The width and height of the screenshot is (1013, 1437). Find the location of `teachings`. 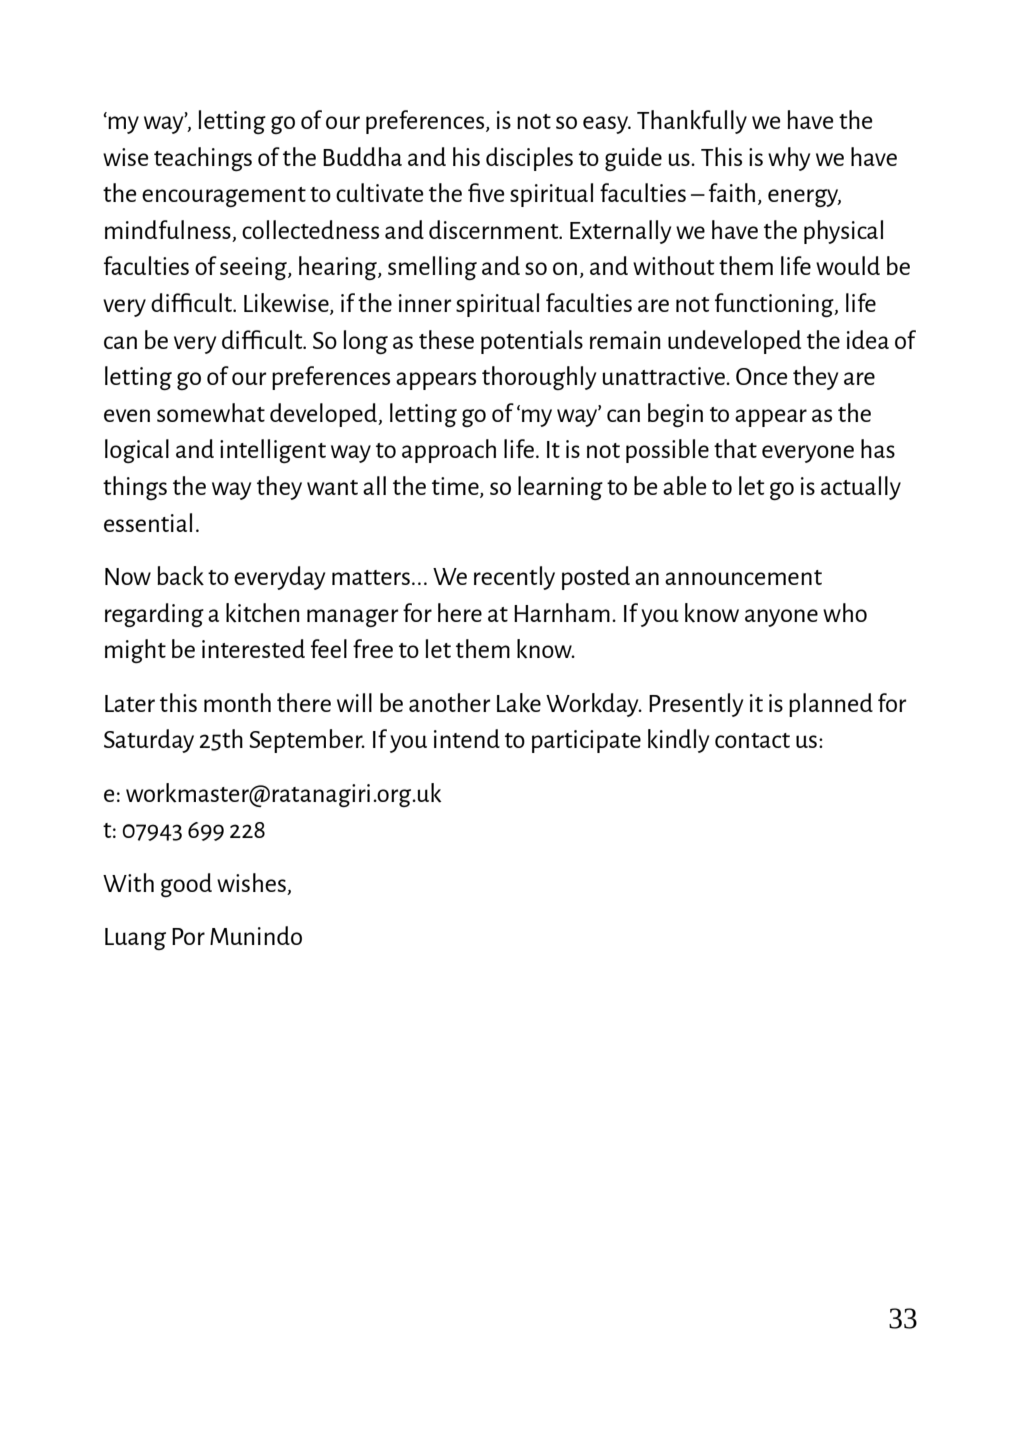

teachings is located at coordinates (203, 159).
